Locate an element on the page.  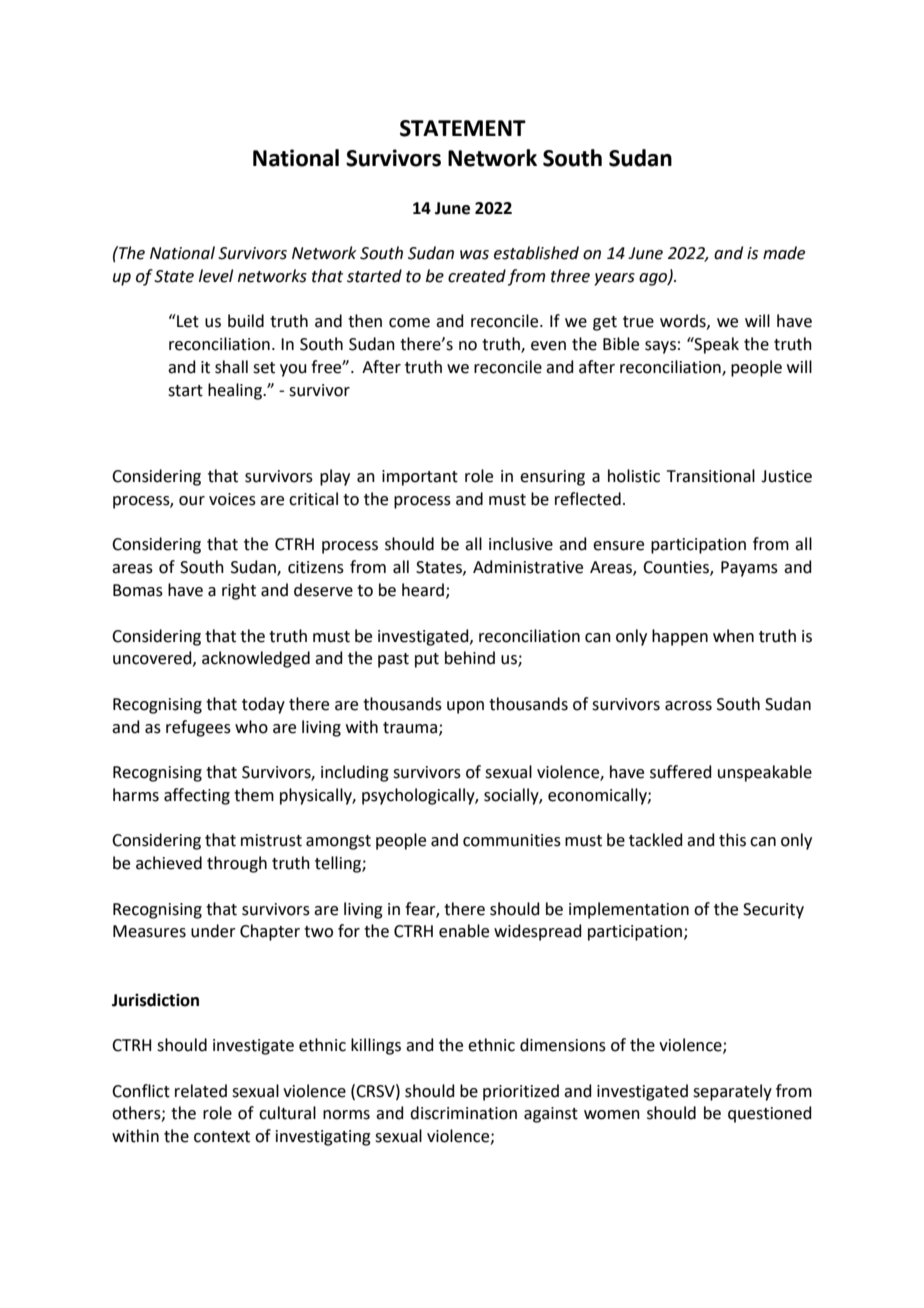
right is located at coordinates (239, 591).
